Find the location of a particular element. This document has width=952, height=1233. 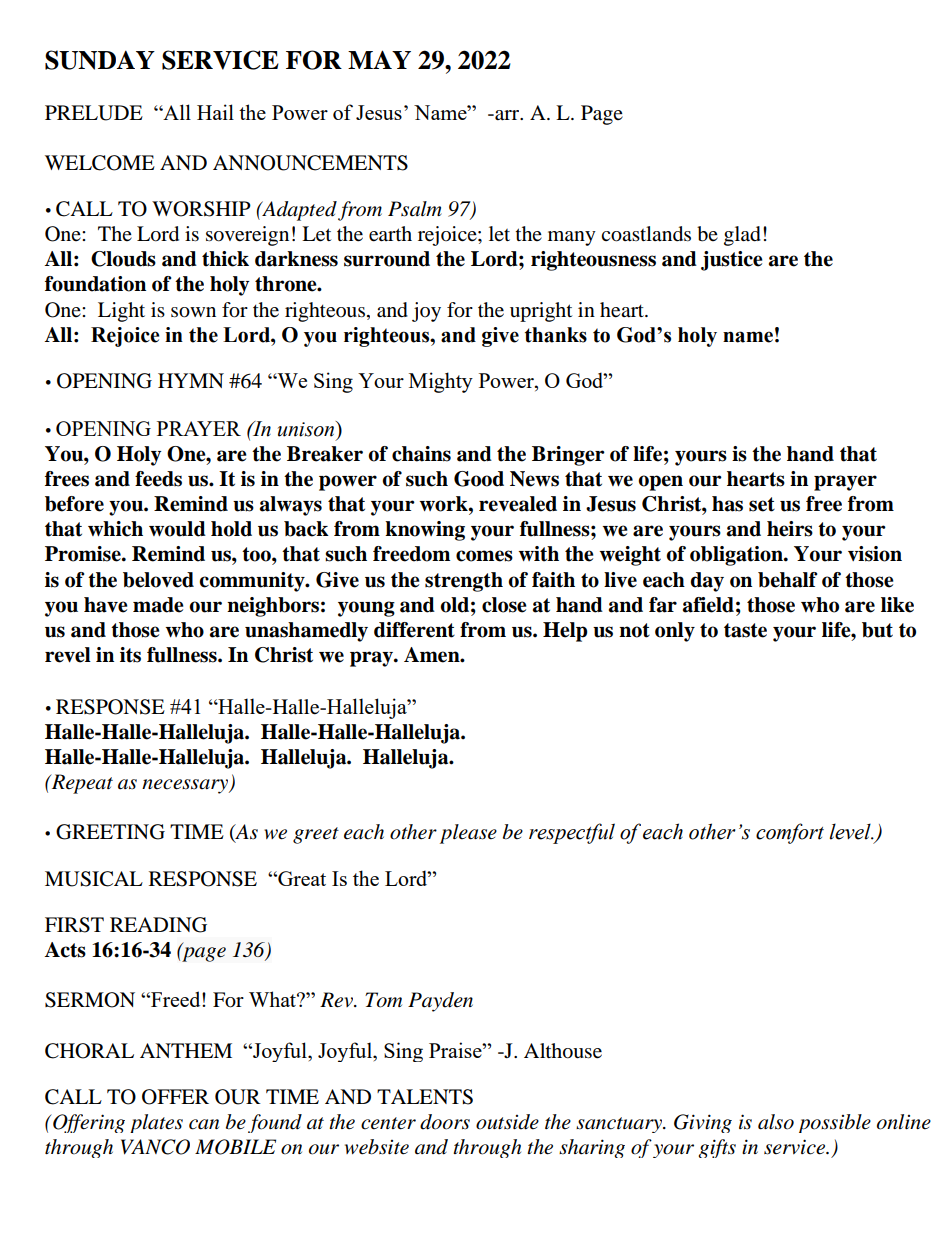

plates is located at coordinates (156, 1123).
